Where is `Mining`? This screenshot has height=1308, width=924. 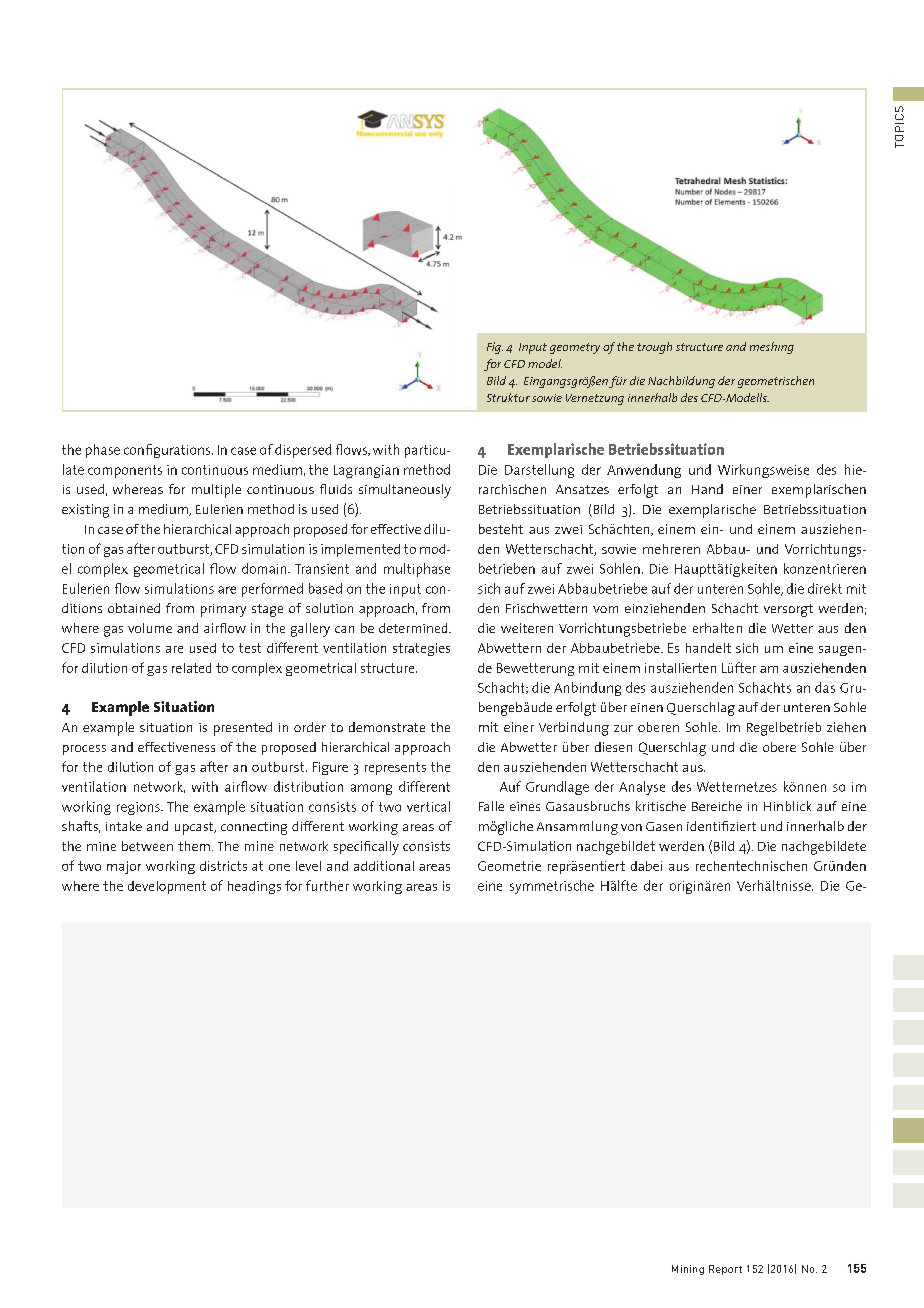 Mining is located at coordinates (688, 1270).
